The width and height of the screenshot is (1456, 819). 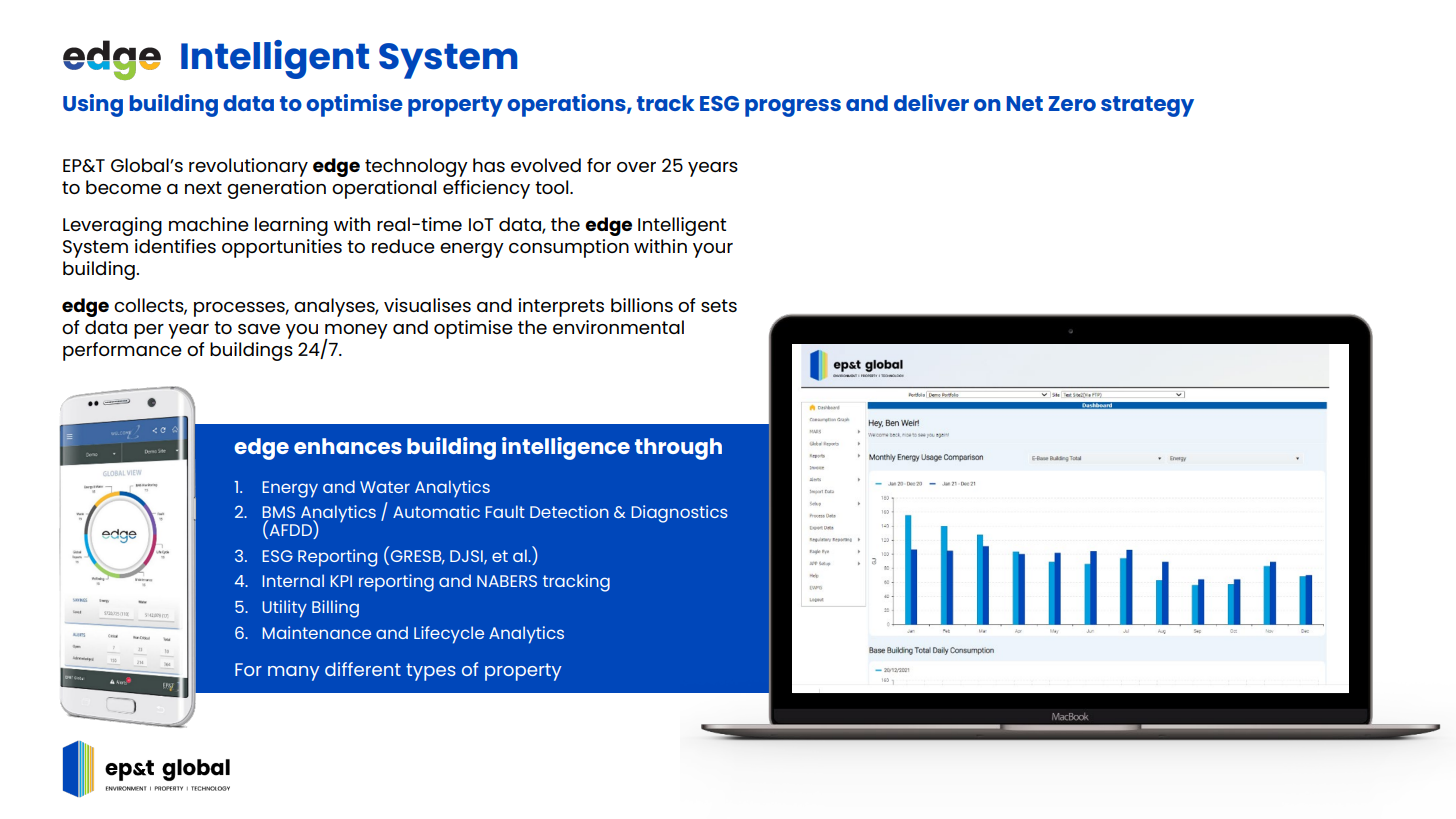 What do you see at coordinates (93, 105) in the screenshot?
I see `Using` at bounding box center [93, 105].
